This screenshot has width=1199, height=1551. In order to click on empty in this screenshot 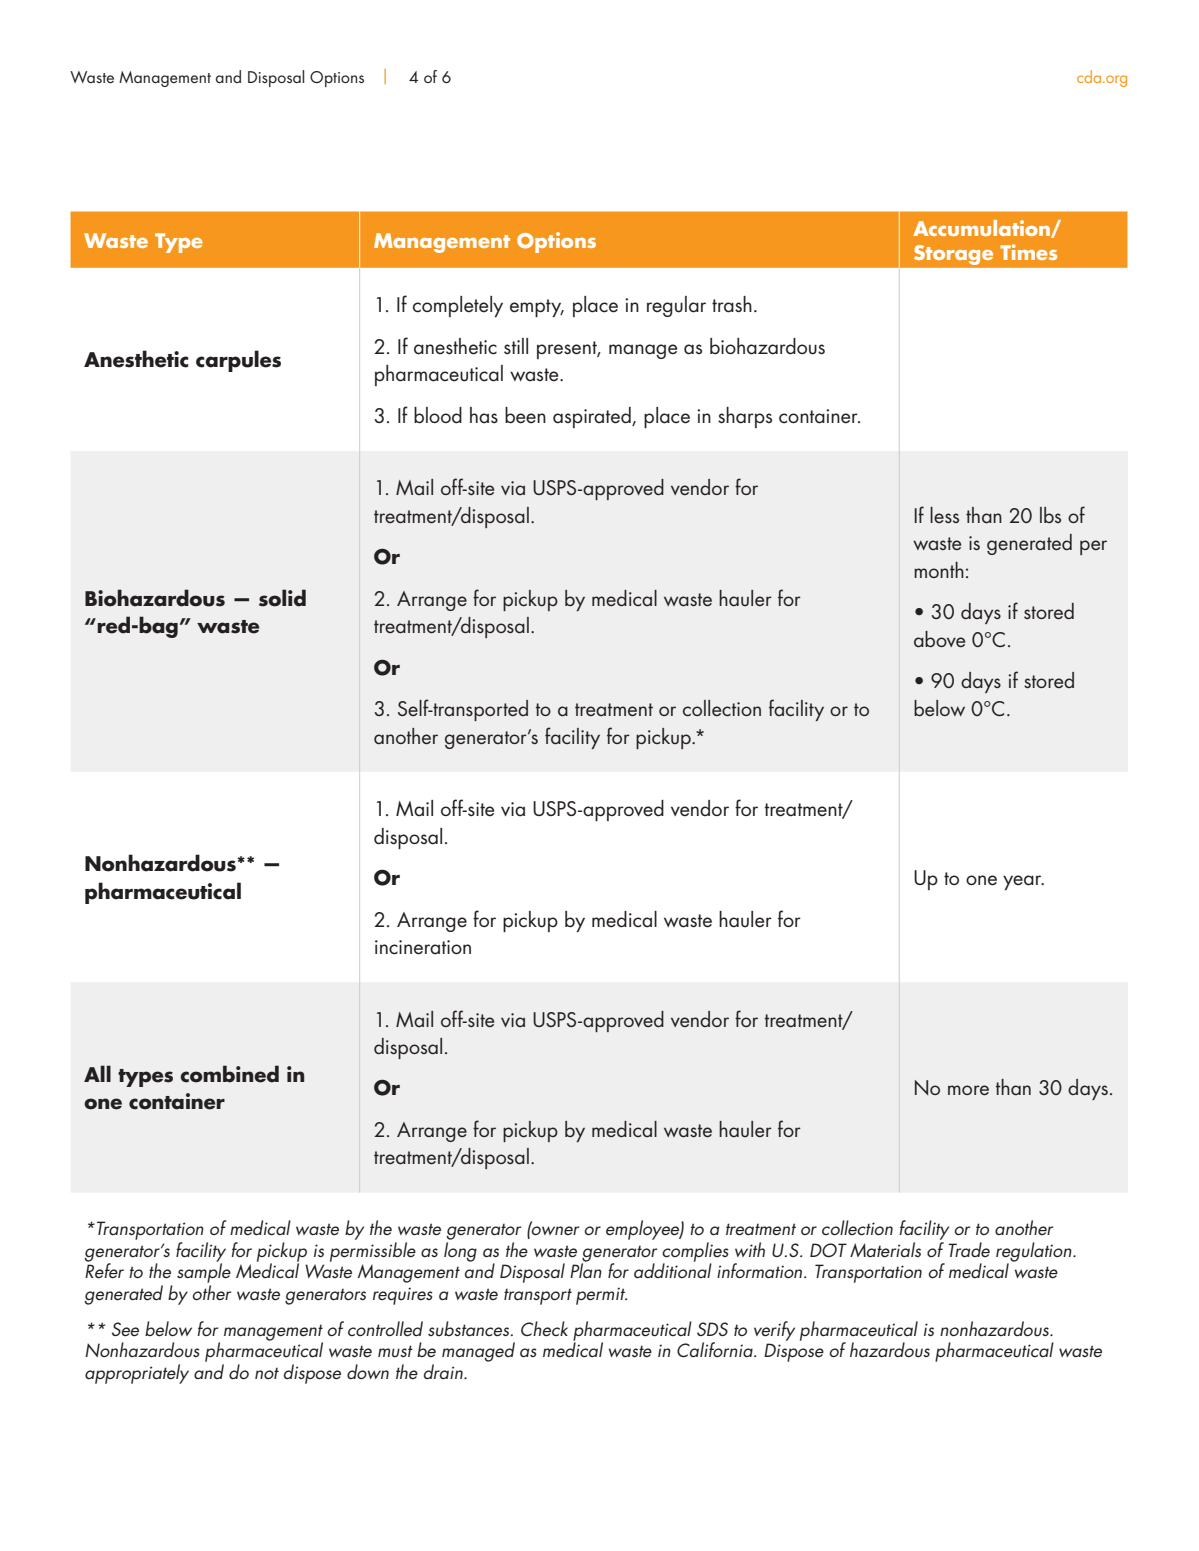, I will do `click(537, 308)`.
